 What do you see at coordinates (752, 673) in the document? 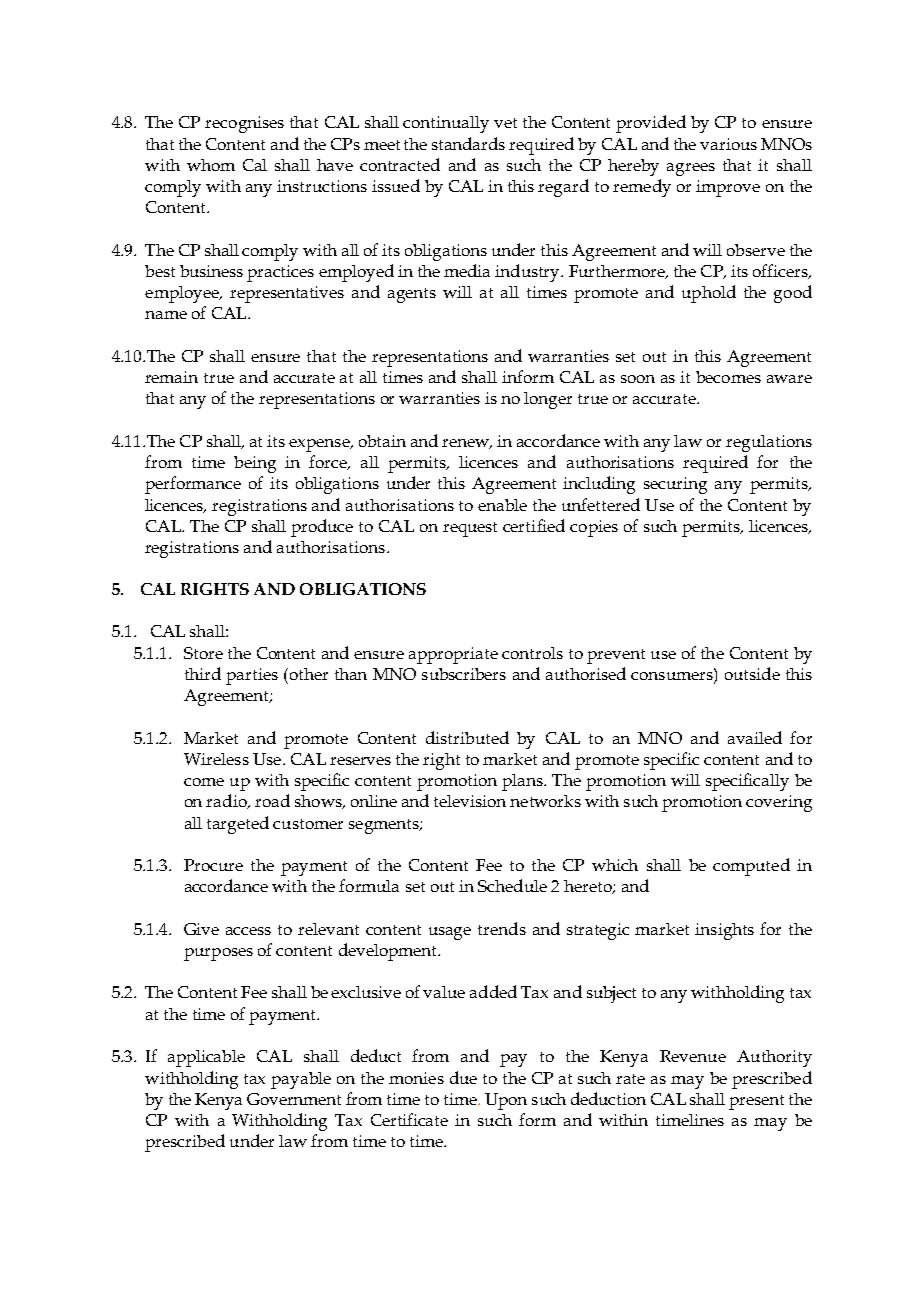
I see `outside` at bounding box center [752, 673].
